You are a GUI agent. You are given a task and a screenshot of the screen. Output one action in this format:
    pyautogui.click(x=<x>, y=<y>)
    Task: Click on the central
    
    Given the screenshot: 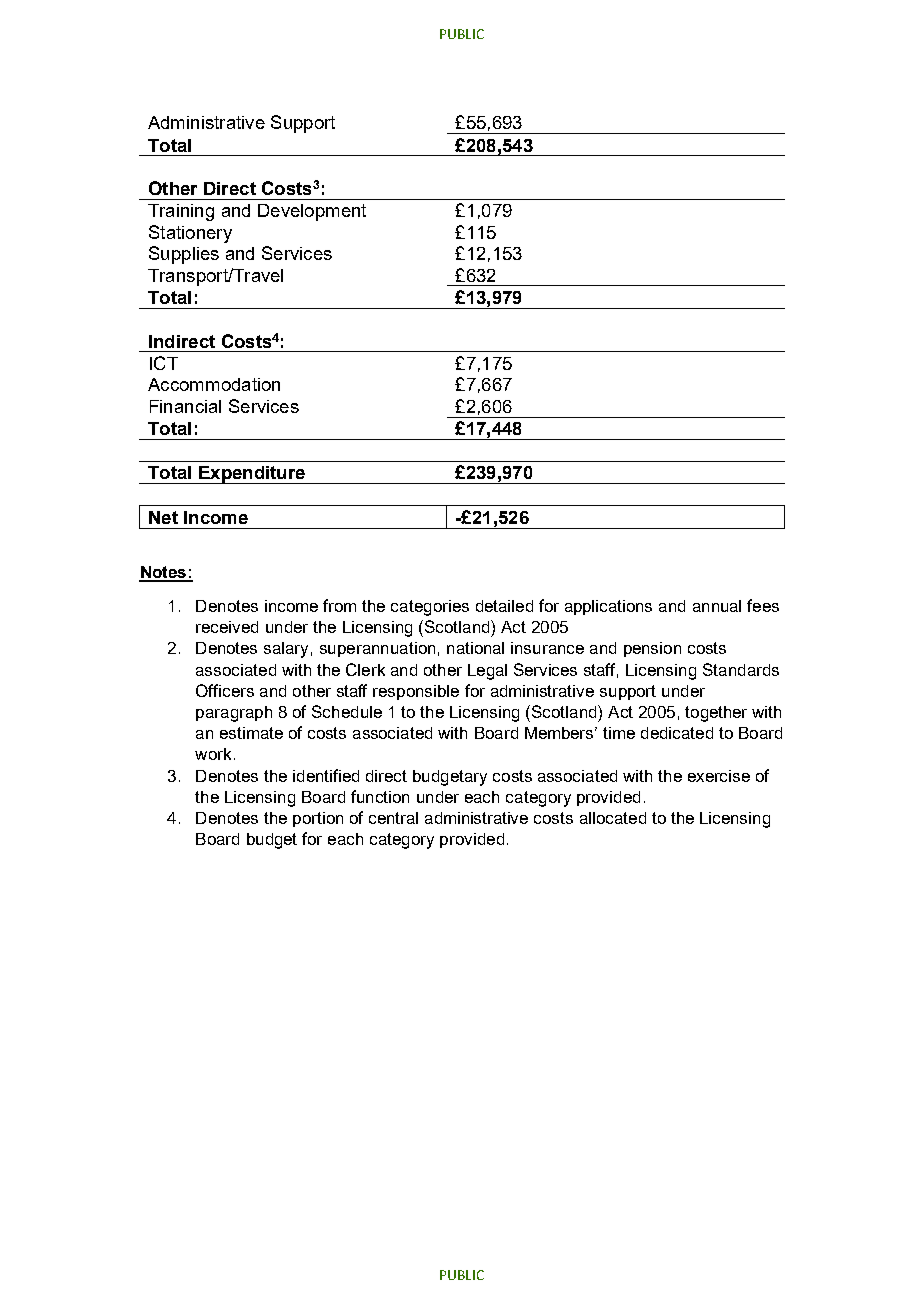 What is the action you would take?
    pyautogui.click(x=393, y=818)
